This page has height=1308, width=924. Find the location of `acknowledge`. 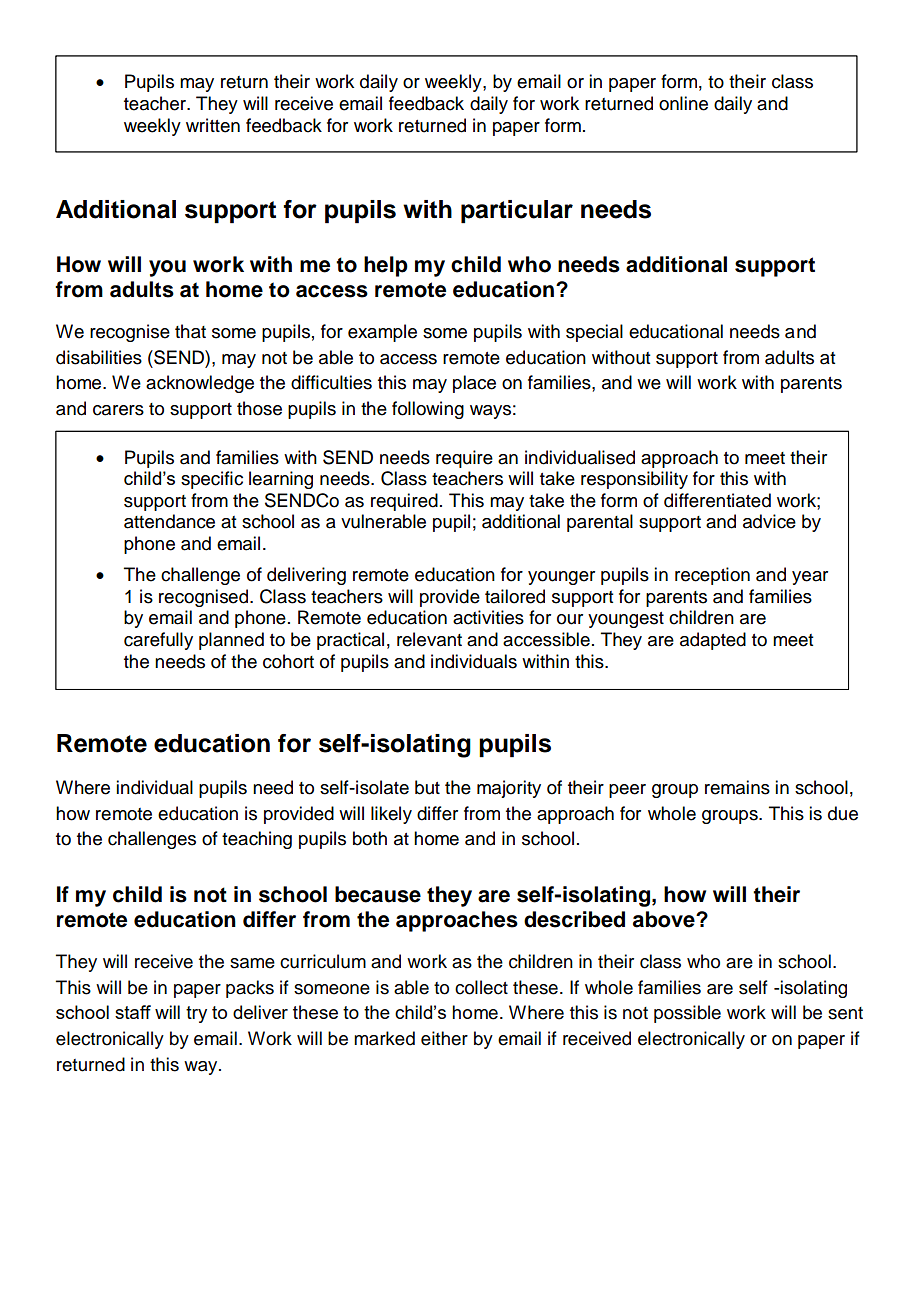

acknowledge is located at coordinates (200, 384).
